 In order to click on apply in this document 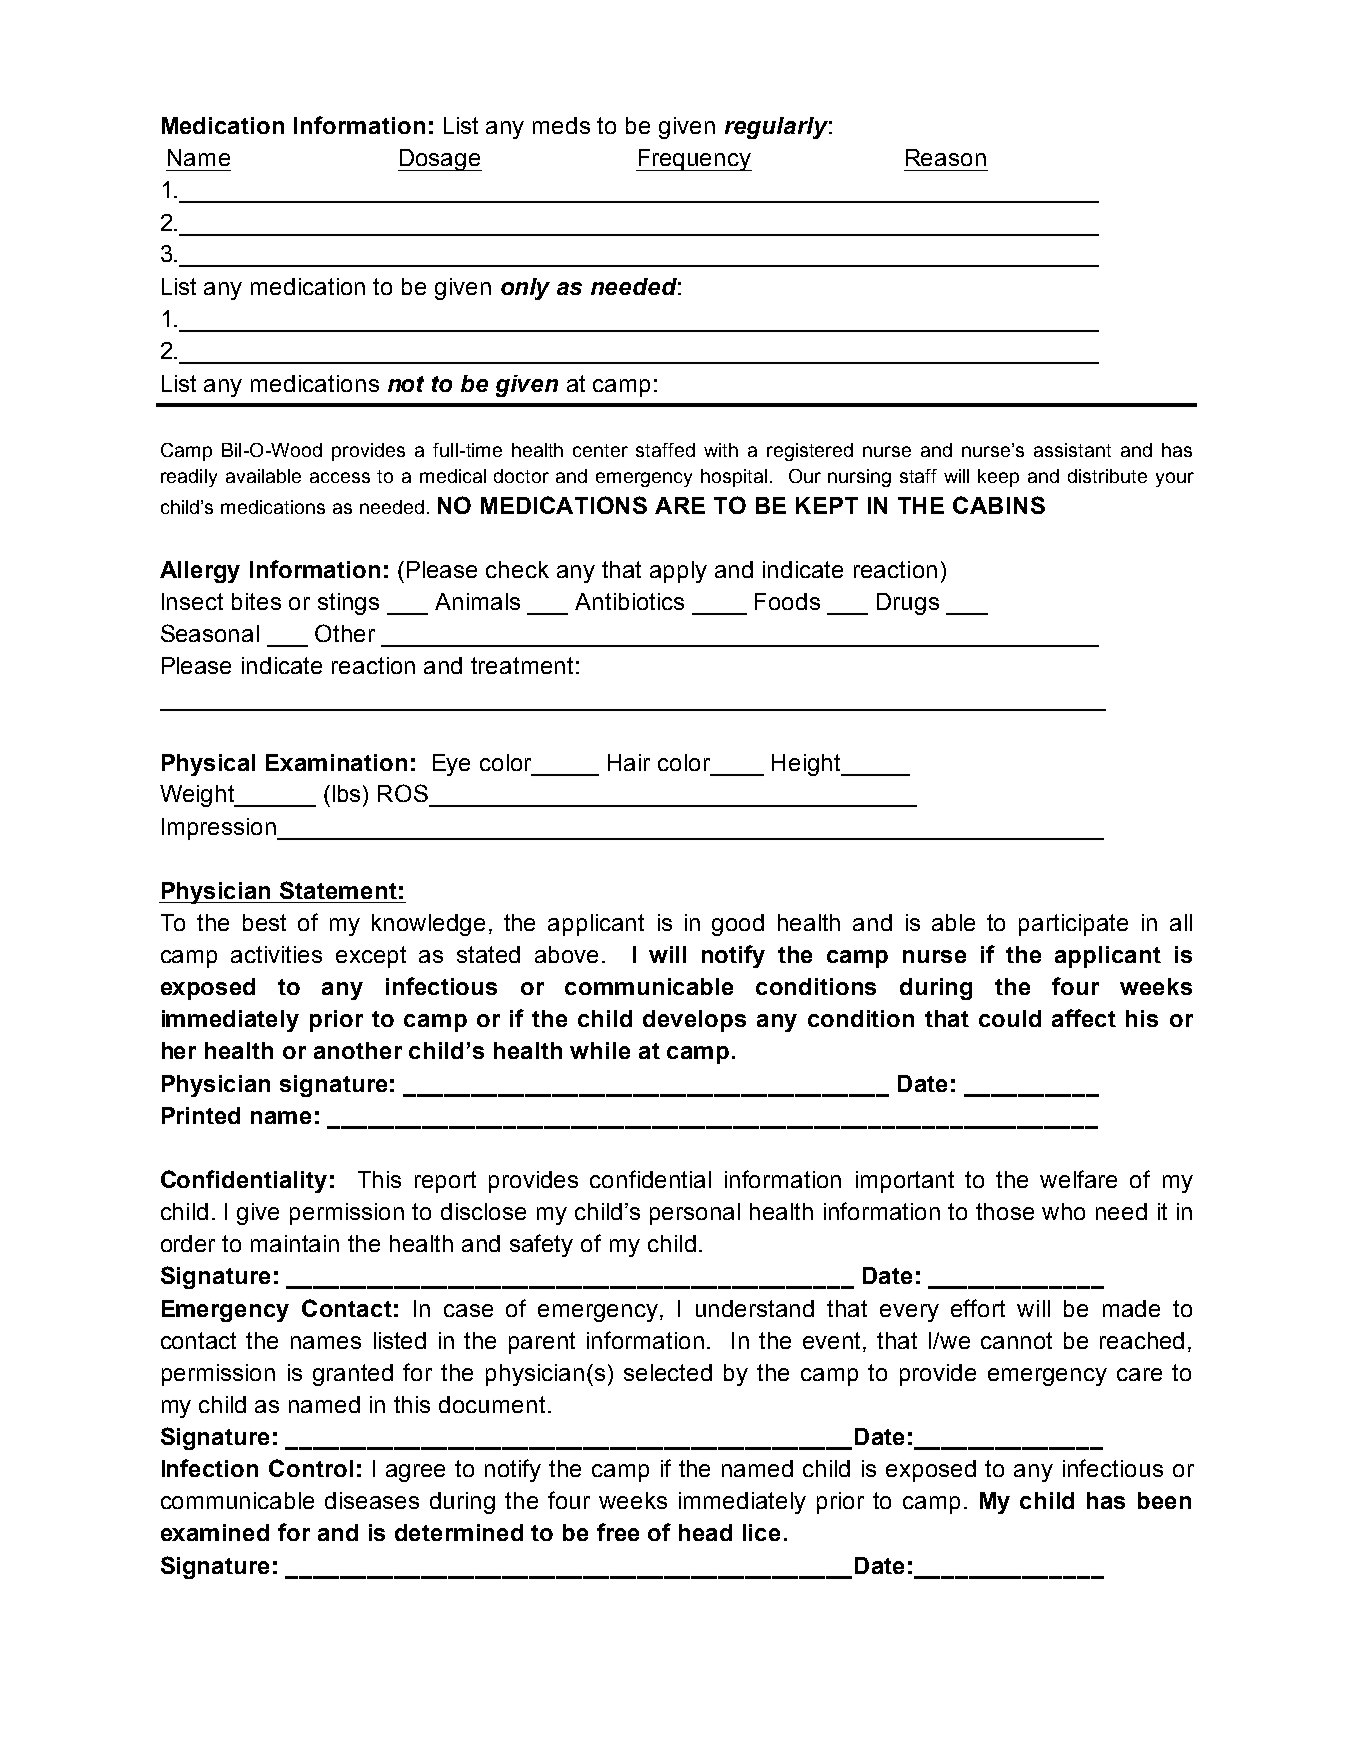, I will do `click(678, 572)`.
